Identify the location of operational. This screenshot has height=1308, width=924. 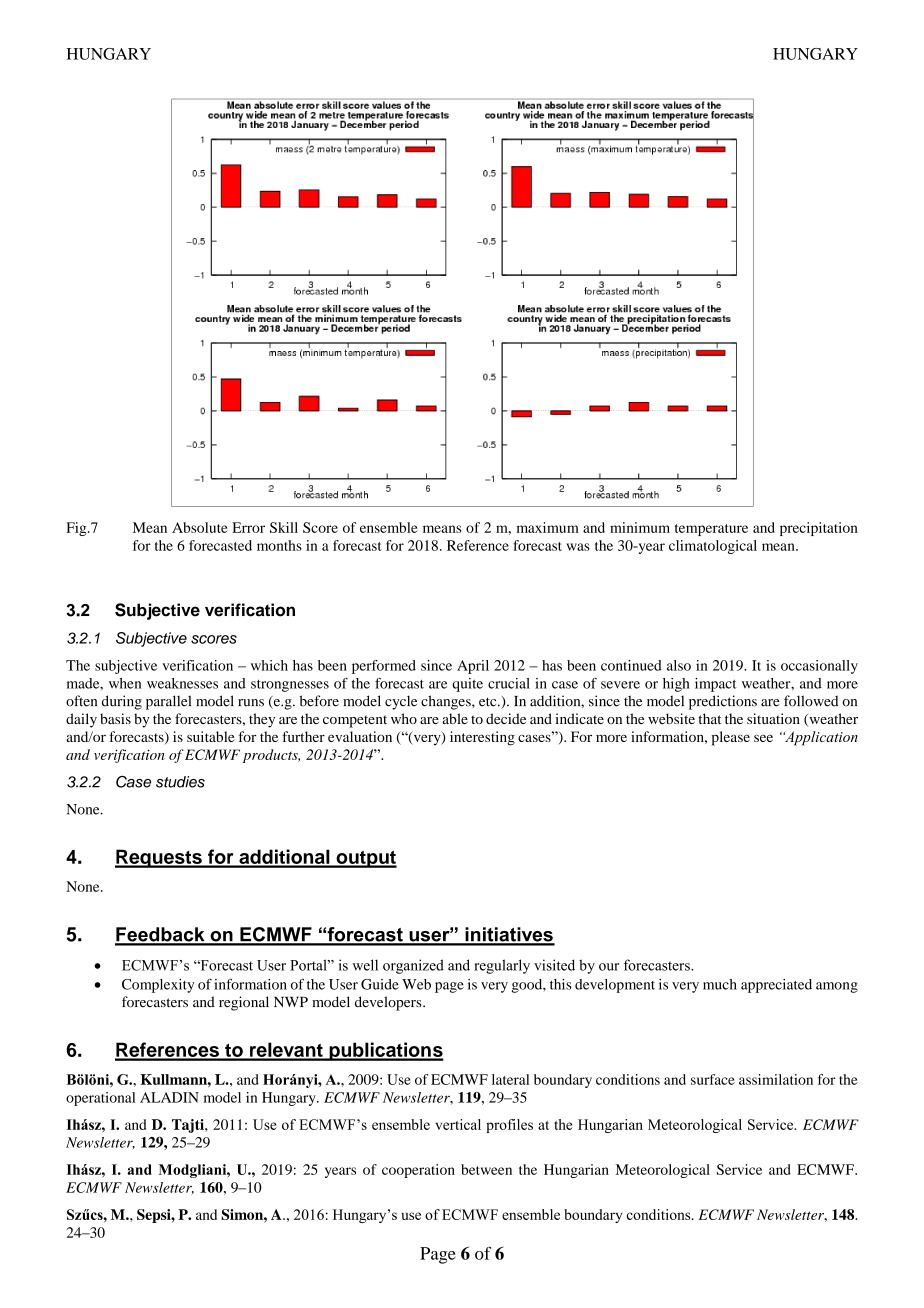
(100, 1099).
